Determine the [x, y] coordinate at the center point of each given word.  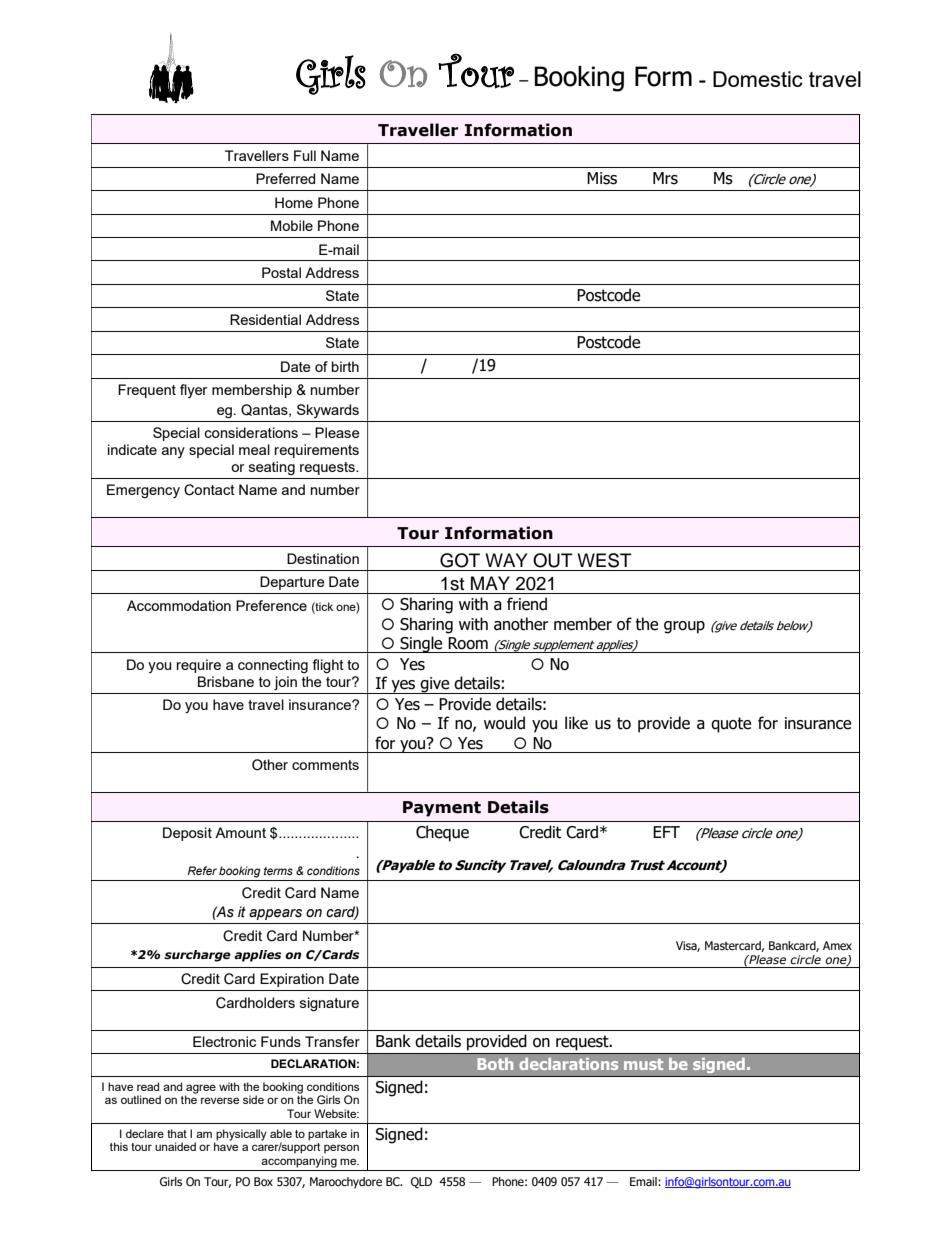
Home [294, 202]
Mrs [665, 178]
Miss [602, 178]
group [684, 627]
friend [527, 604]
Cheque [442, 833]
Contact [209, 490]
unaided [175, 1146]
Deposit [187, 834]
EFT [666, 832]
